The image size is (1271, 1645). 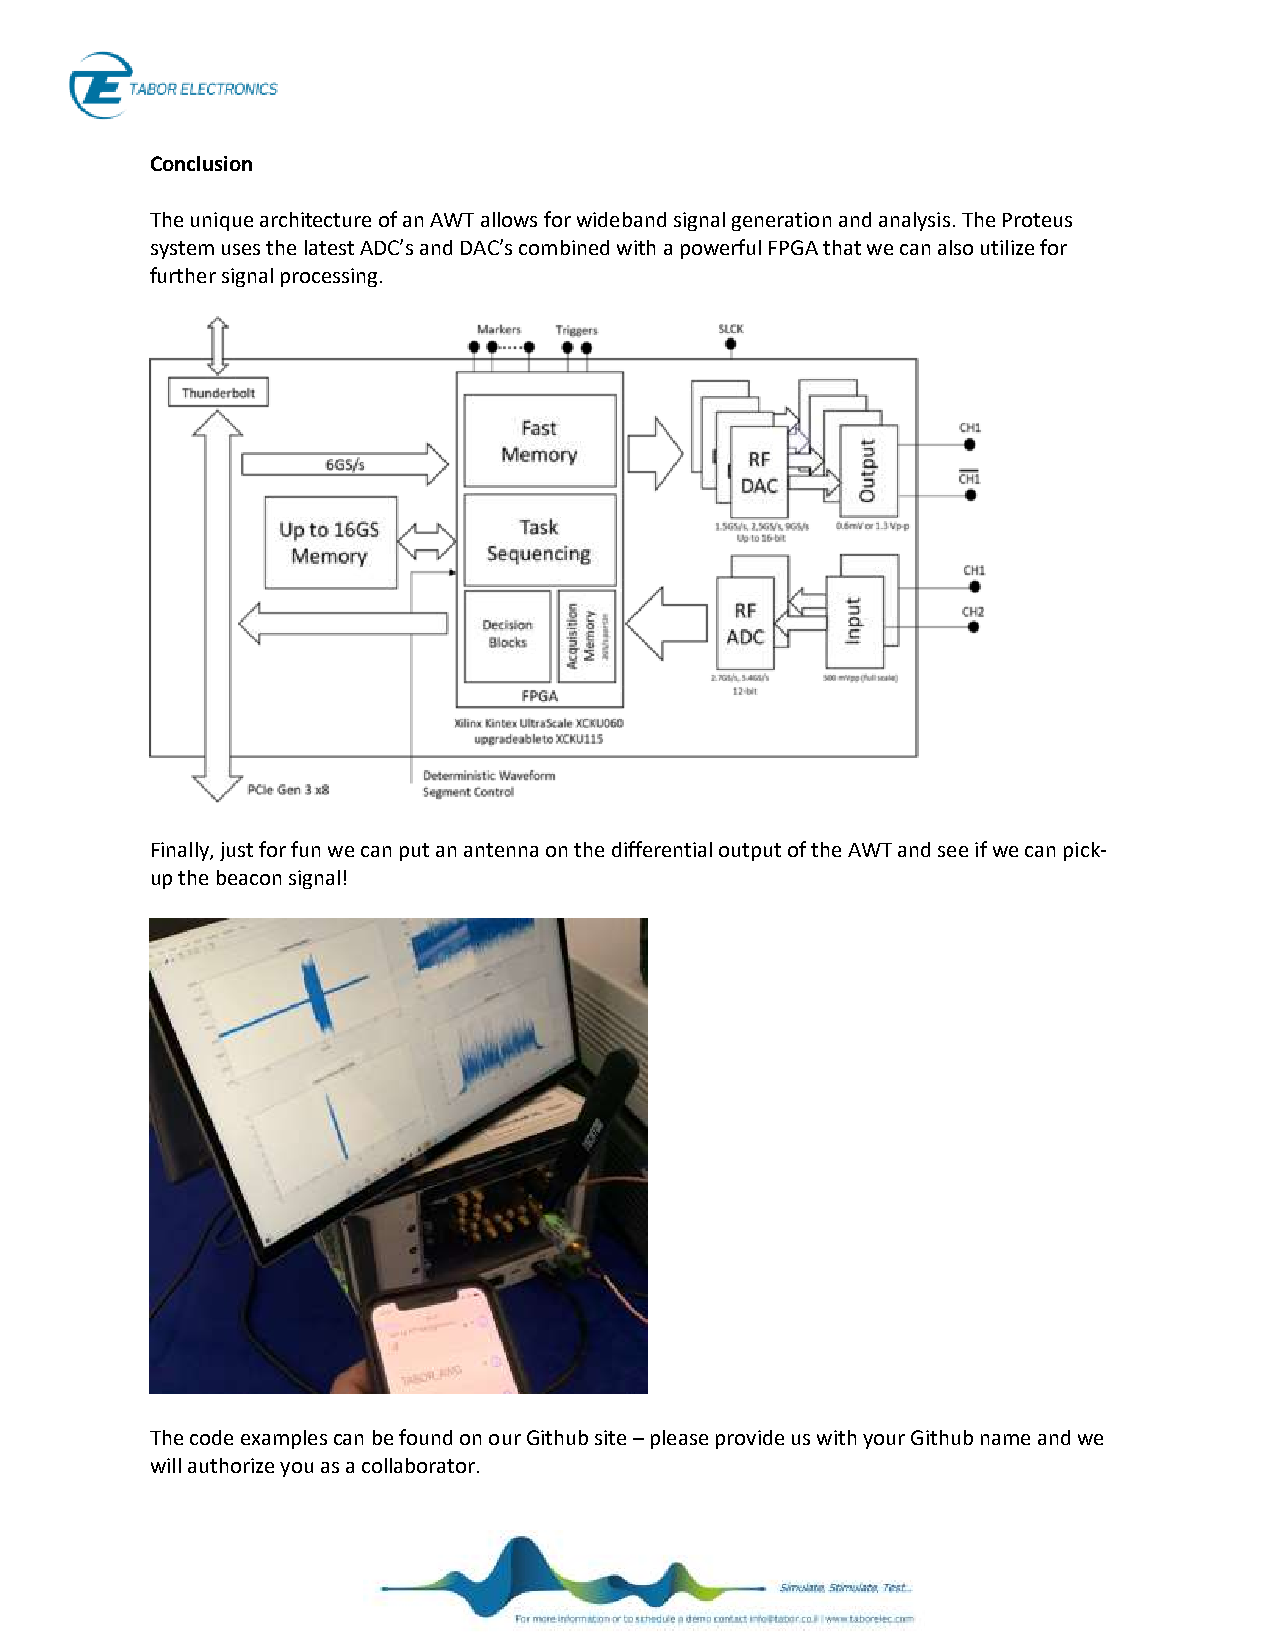 What do you see at coordinates (662, 849) in the page?
I see `differential` at bounding box center [662, 849].
